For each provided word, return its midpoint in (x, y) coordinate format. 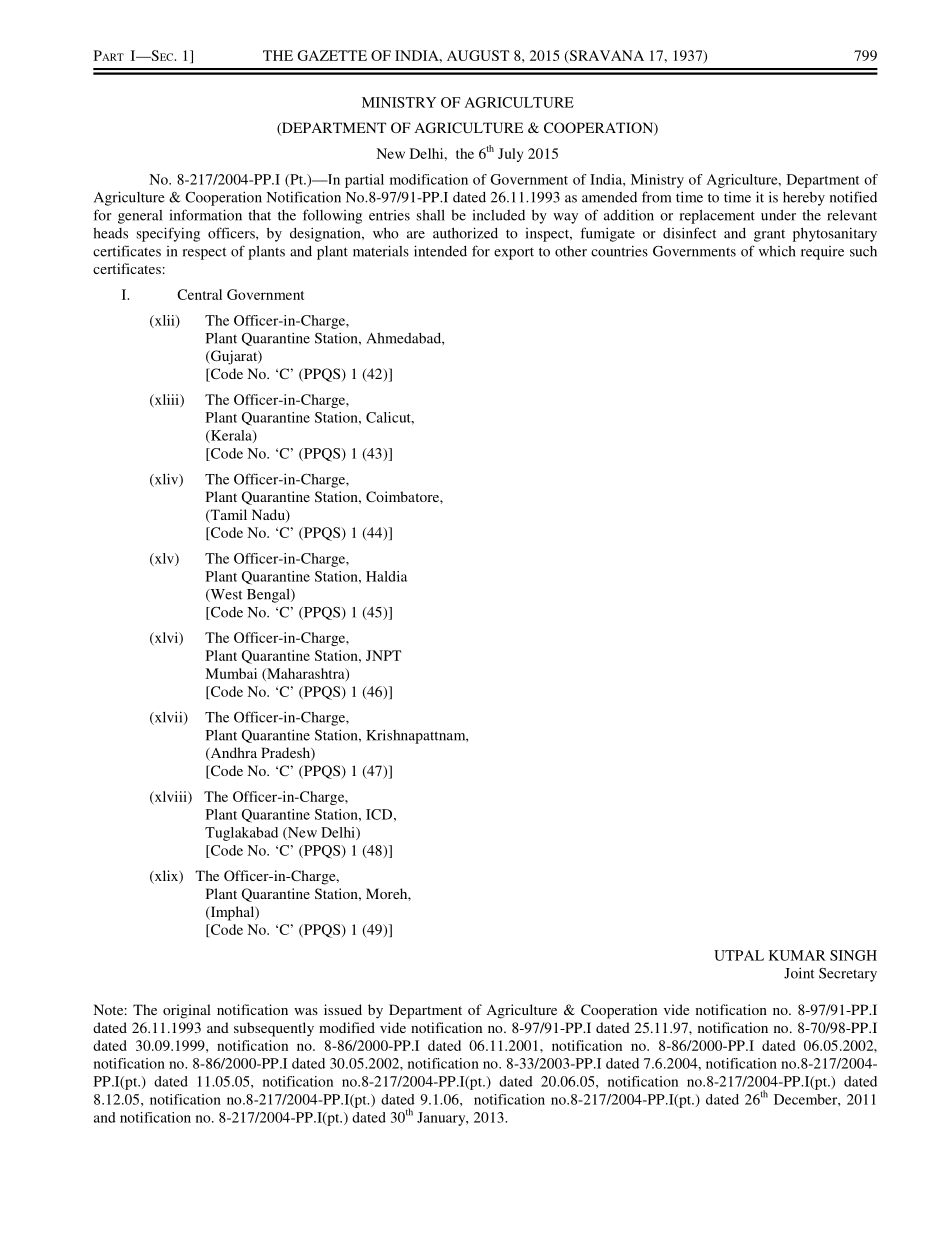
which (777, 251)
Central (199, 294)
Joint (799, 973)
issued (343, 1009)
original (187, 1011)
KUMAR (797, 955)
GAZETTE (332, 55)
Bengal (269, 595)
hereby (804, 198)
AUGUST (478, 55)
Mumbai (231, 673)
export (514, 254)
